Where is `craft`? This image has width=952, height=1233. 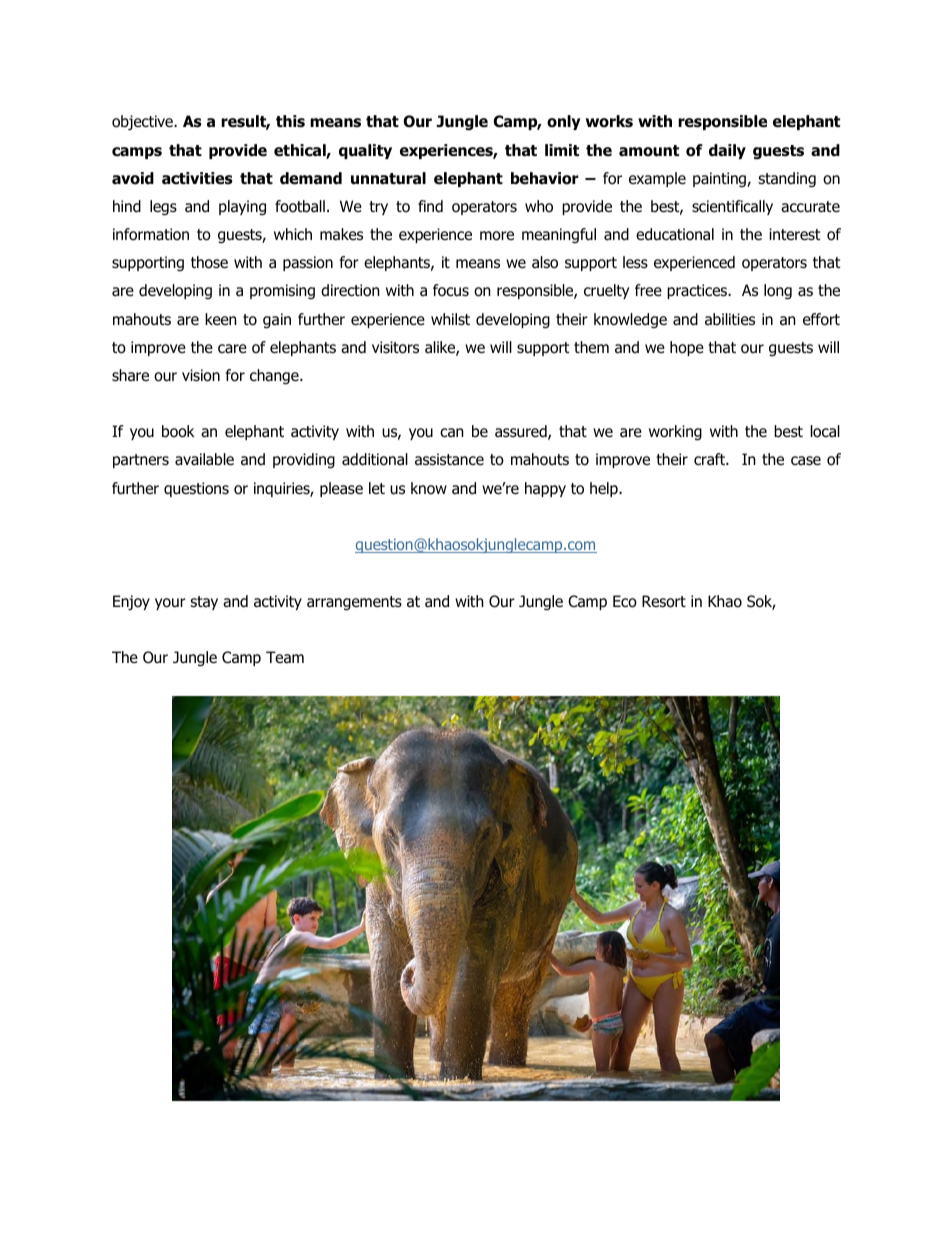
craft is located at coordinates (710, 459).
